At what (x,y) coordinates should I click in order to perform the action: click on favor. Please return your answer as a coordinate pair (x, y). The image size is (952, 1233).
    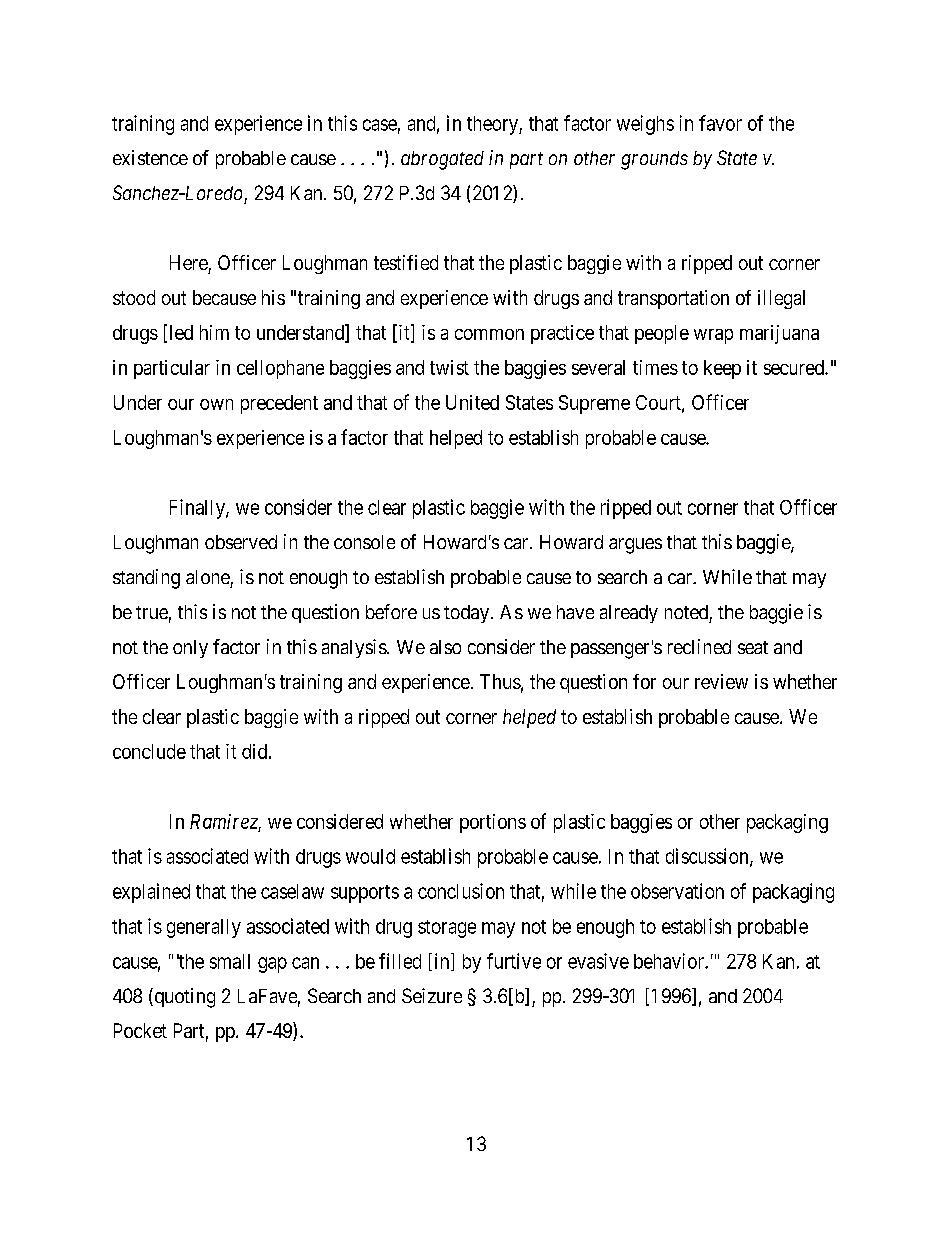
    Looking at the image, I should click on (720, 123).
